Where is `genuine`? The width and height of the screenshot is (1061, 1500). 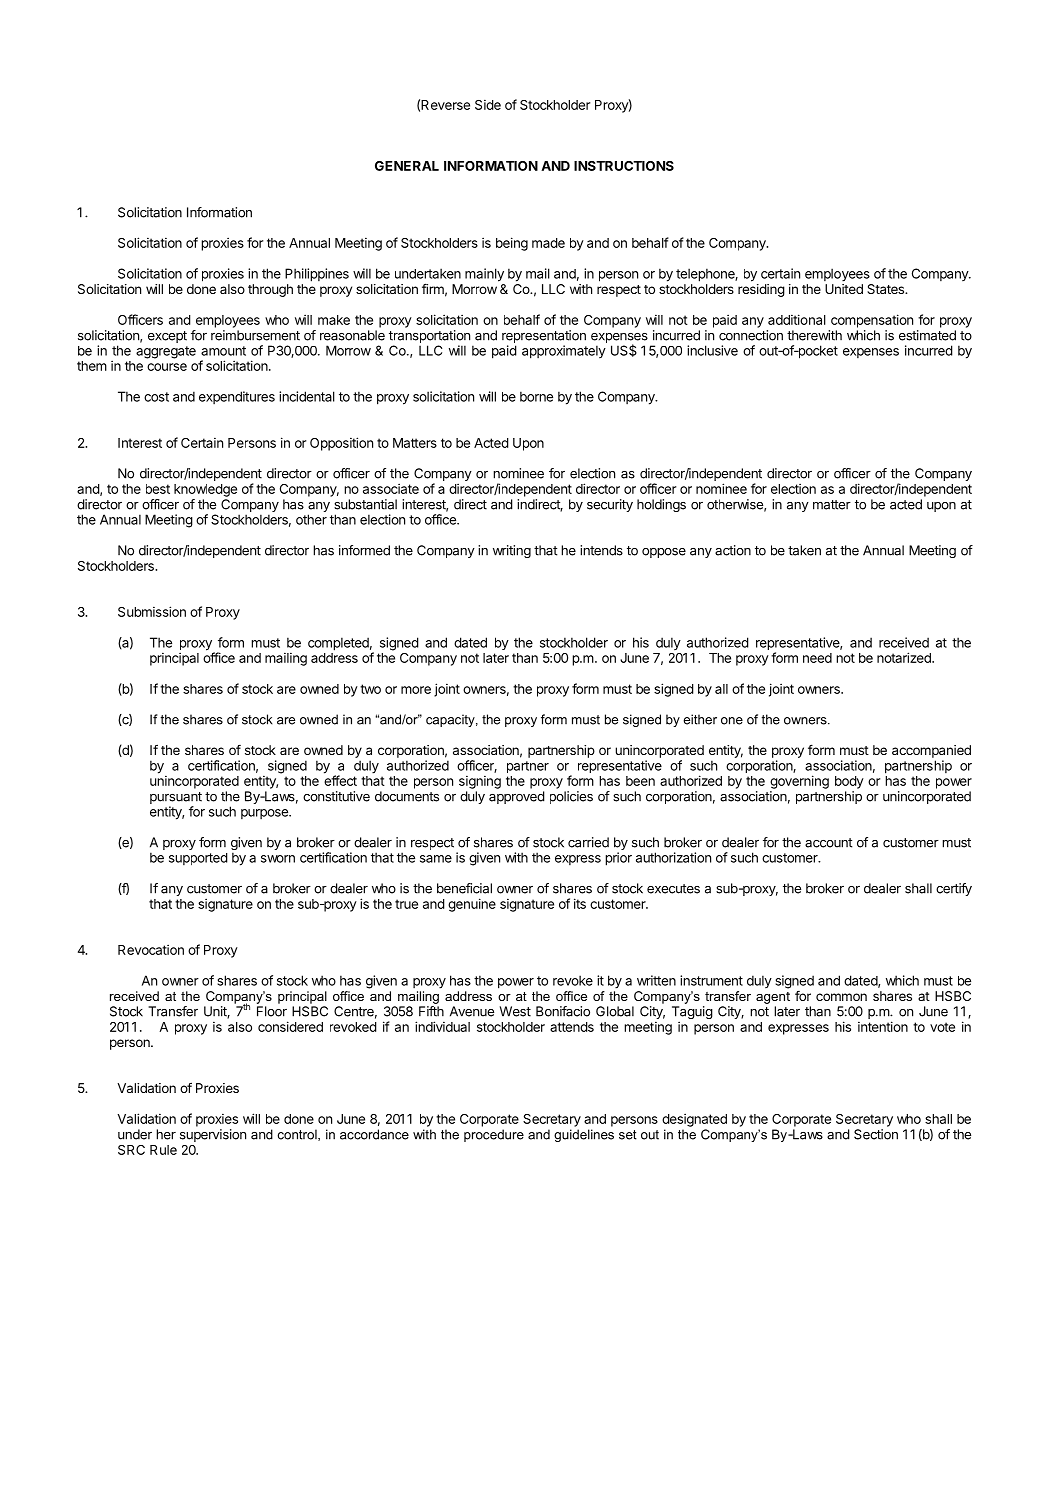
genuine is located at coordinates (472, 905).
